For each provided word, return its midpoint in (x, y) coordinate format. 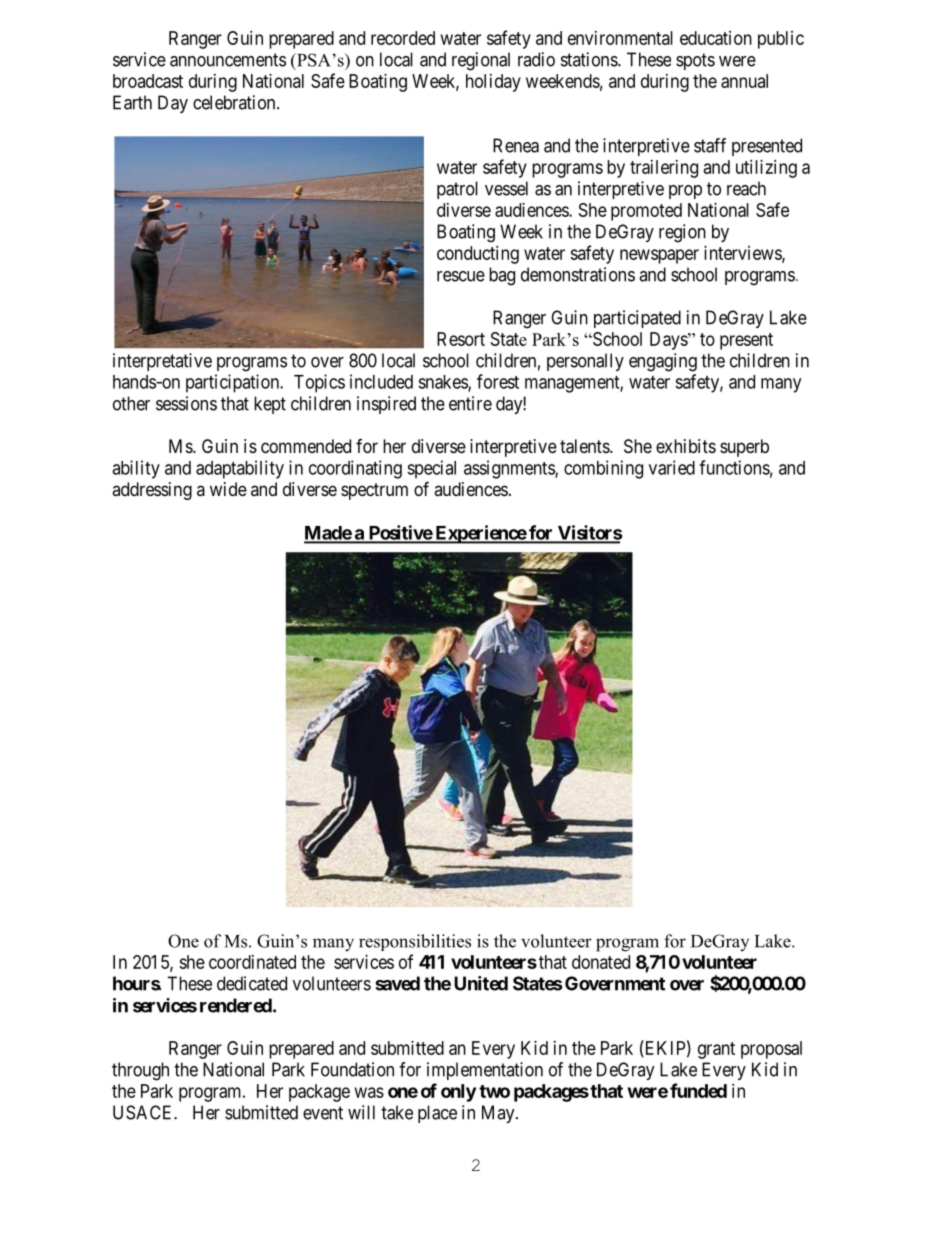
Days (669, 341)
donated (601, 962)
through (140, 1071)
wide (228, 489)
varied (672, 467)
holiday (493, 83)
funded (698, 1090)
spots (695, 61)
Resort (461, 339)
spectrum (374, 491)
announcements (228, 60)
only (458, 1093)
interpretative (162, 362)
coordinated (252, 962)
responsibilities (415, 942)
